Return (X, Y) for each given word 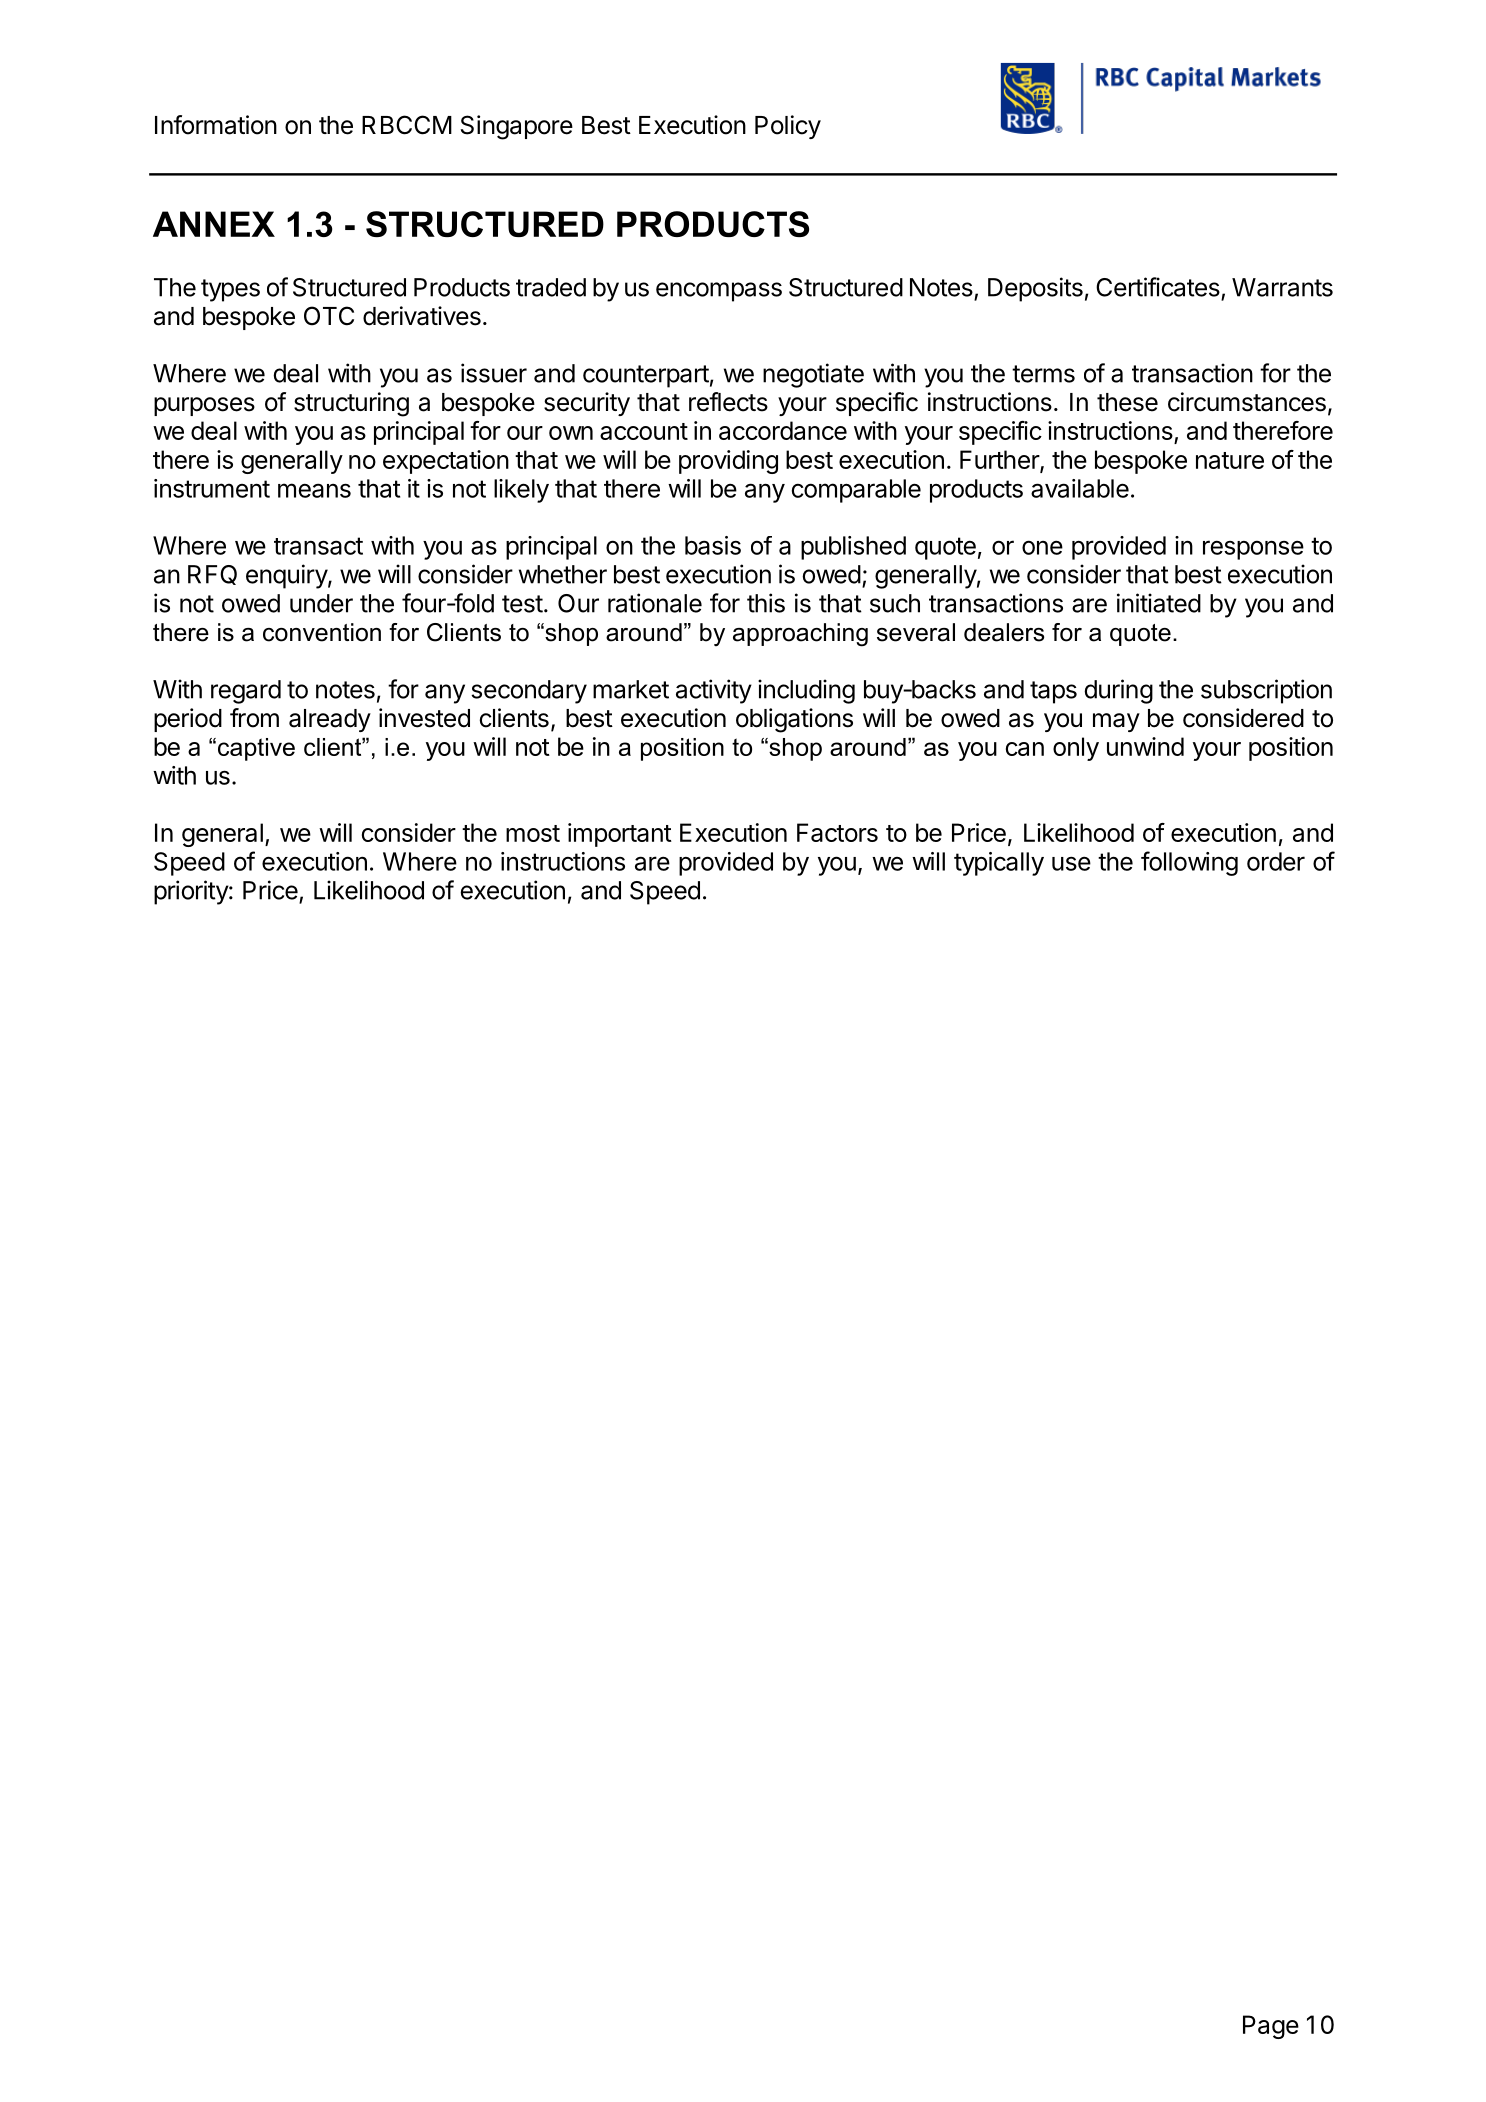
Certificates (1158, 287)
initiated (1159, 603)
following (1189, 863)
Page (1271, 2027)
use (1071, 863)
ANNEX (214, 224)
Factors (837, 832)
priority (192, 892)
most (533, 833)
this (766, 603)
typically (999, 864)
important (620, 835)
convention (322, 632)
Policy (788, 127)
